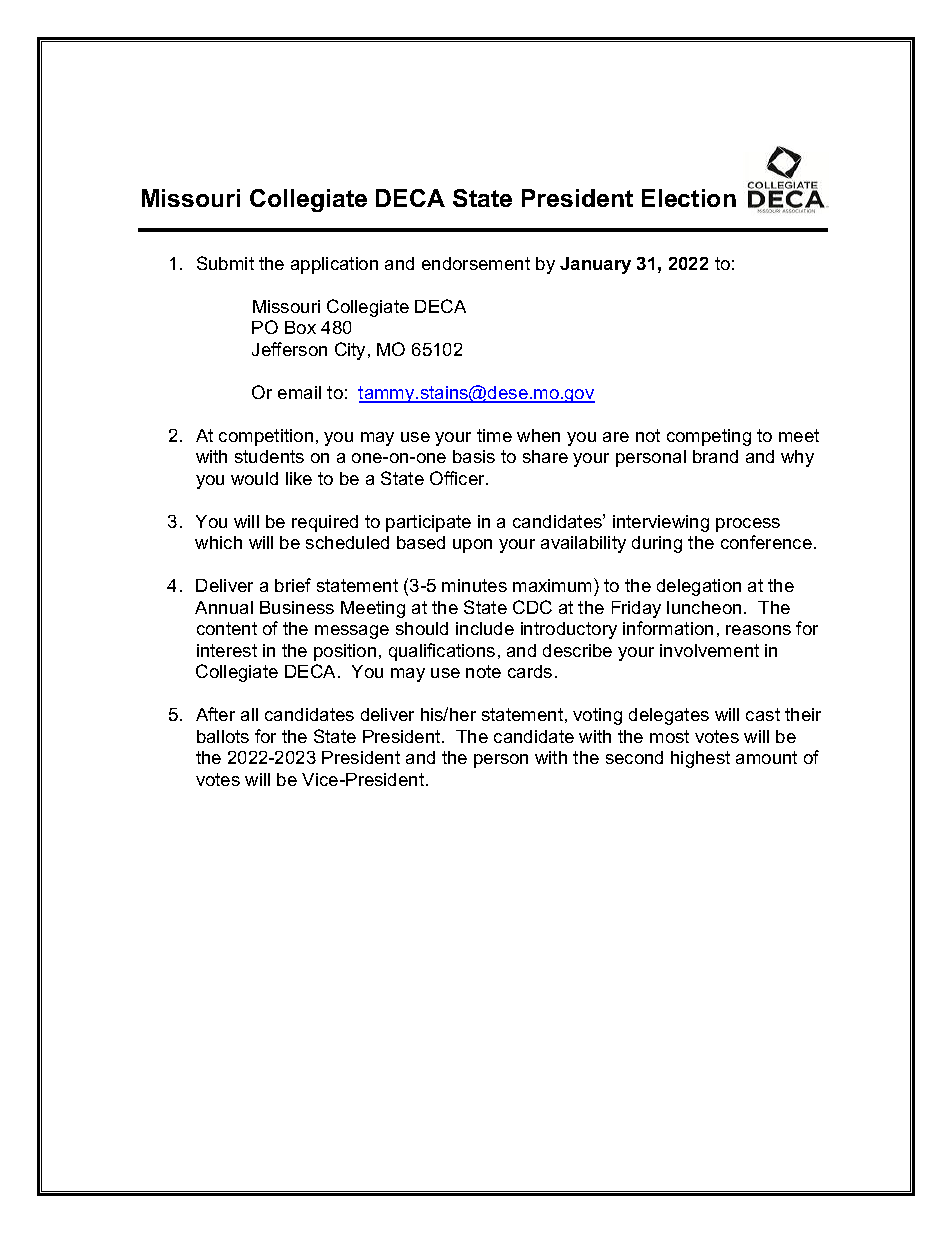  What do you see at coordinates (597, 716) in the screenshot?
I see `voting` at bounding box center [597, 716].
